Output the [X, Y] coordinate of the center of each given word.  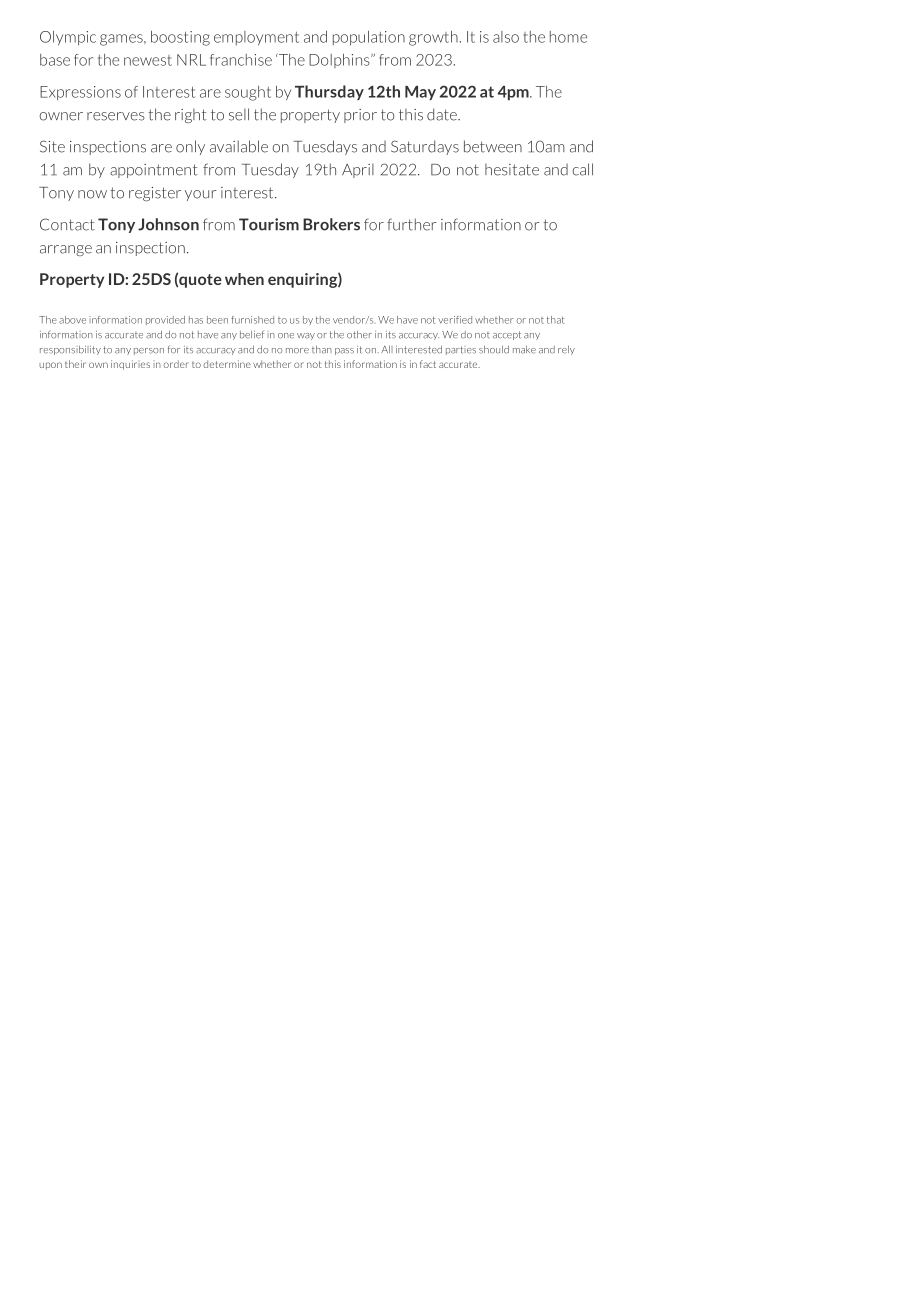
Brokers [331, 224]
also [506, 37]
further [412, 224]
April [358, 170]
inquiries [130, 365]
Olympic [68, 38]
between [493, 146]
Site [52, 146]
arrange [66, 250]
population [369, 38]
